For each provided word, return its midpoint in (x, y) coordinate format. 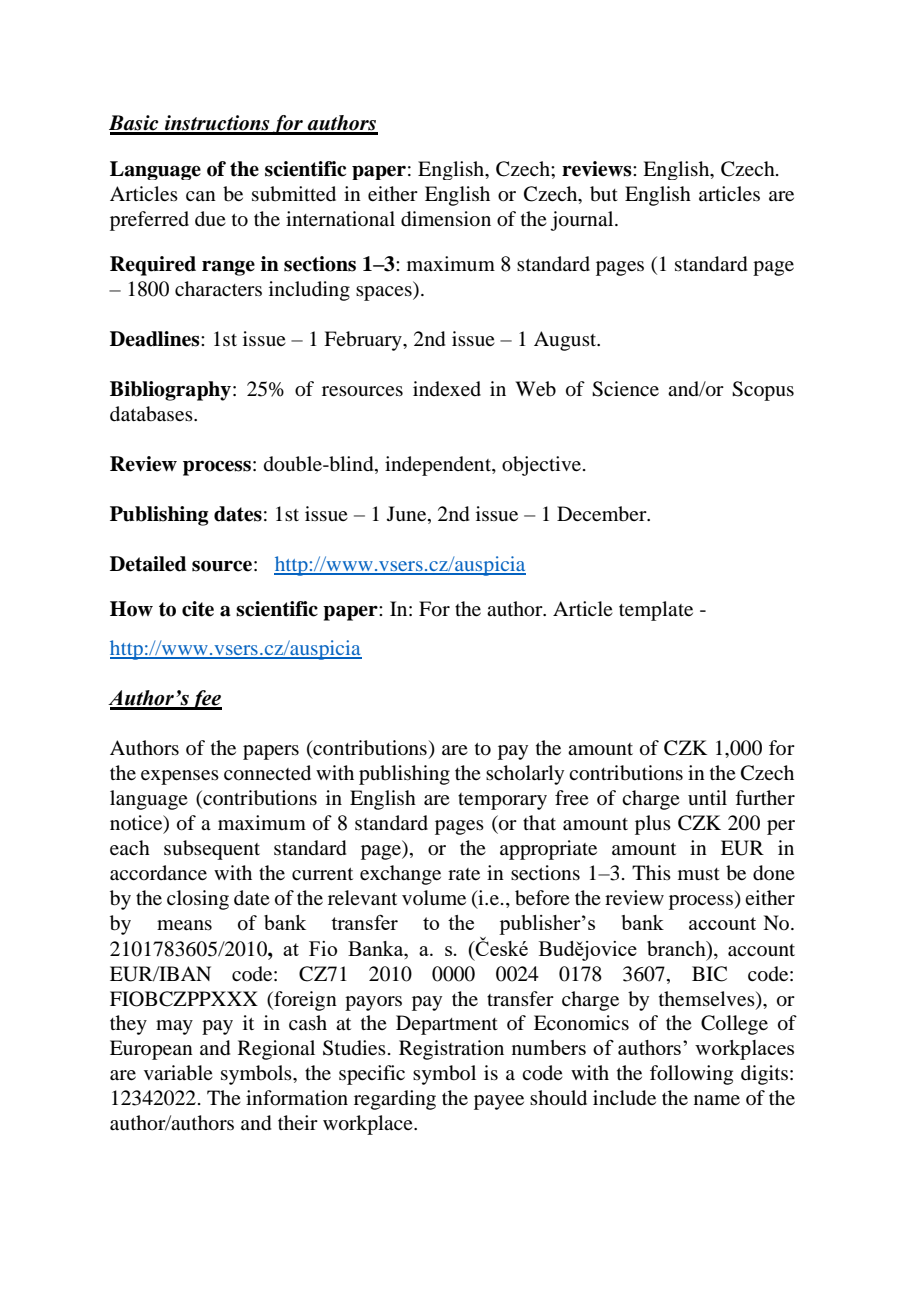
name (717, 1100)
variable (178, 1073)
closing (198, 900)
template (656, 611)
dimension (446, 219)
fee (206, 700)
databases (152, 414)
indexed (447, 388)
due (210, 219)
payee (499, 1102)
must (699, 874)
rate (464, 874)
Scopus (763, 391)
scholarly (525, 775)
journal (583, 221)
